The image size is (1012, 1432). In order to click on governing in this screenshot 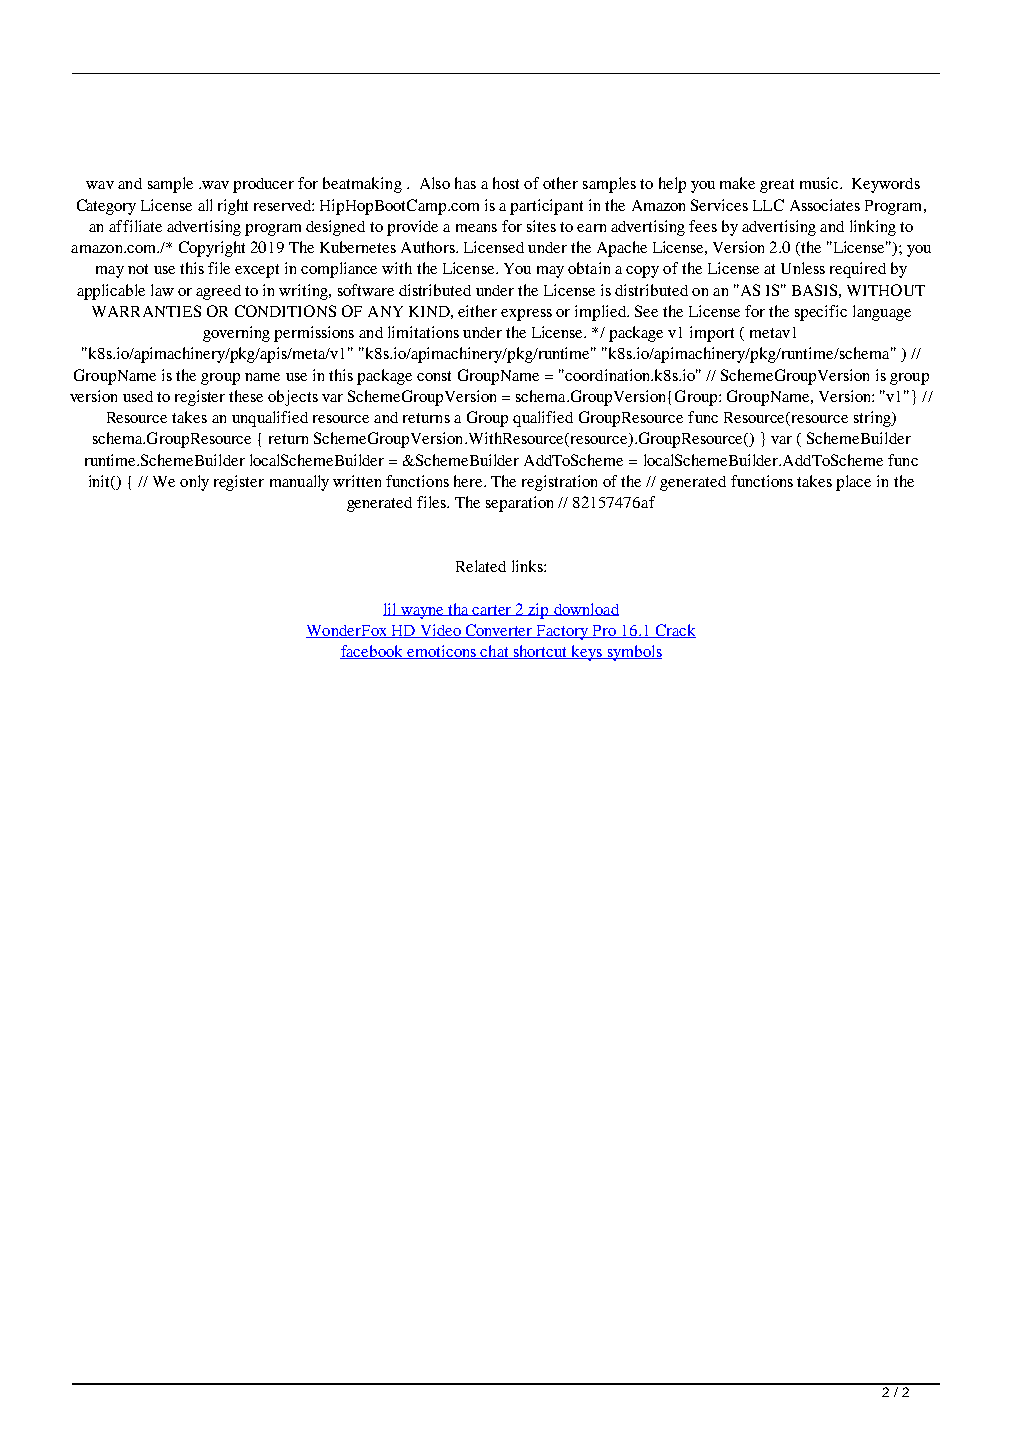, I will do `click(236, 334)`.
